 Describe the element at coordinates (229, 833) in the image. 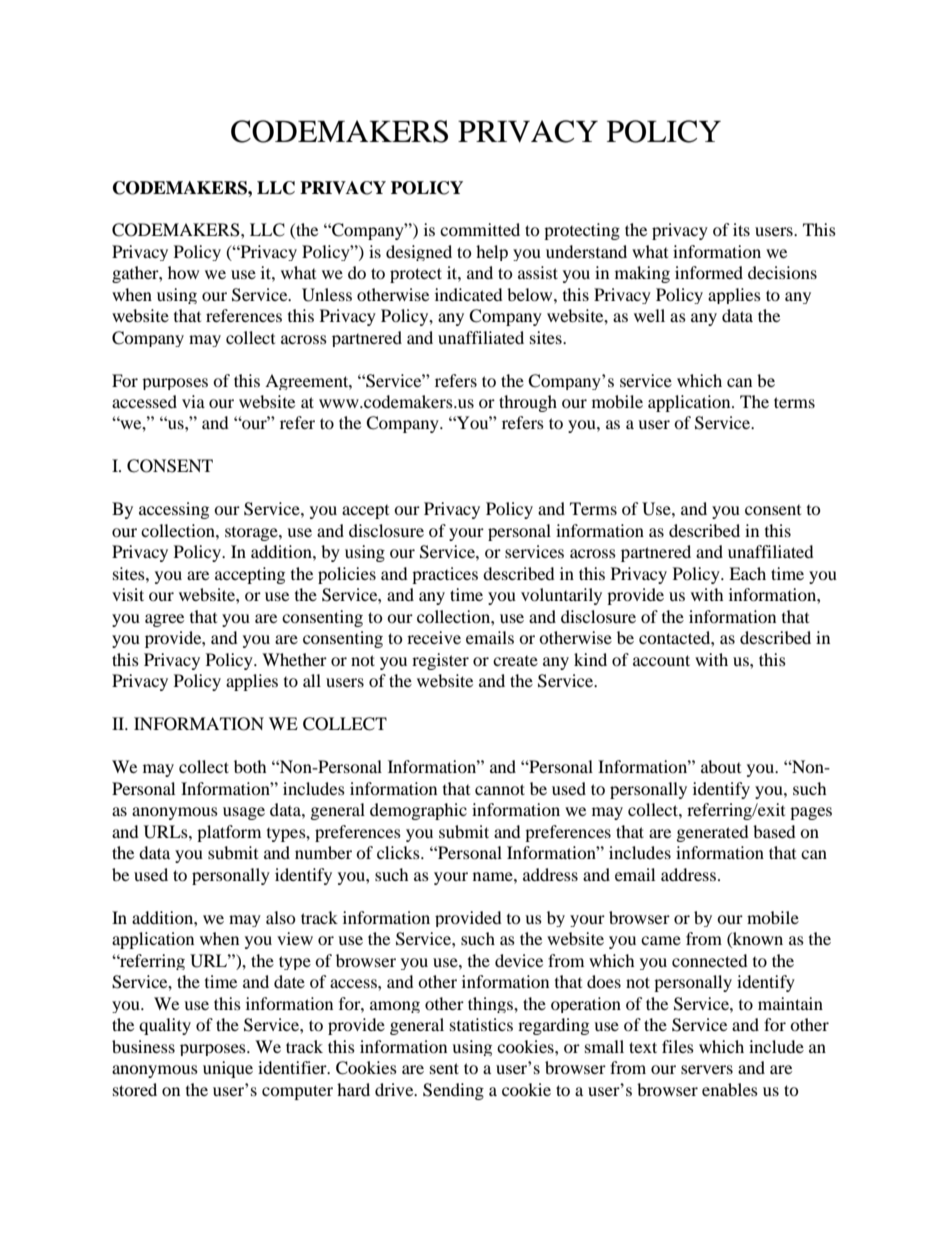

I see `platform` at that location.
